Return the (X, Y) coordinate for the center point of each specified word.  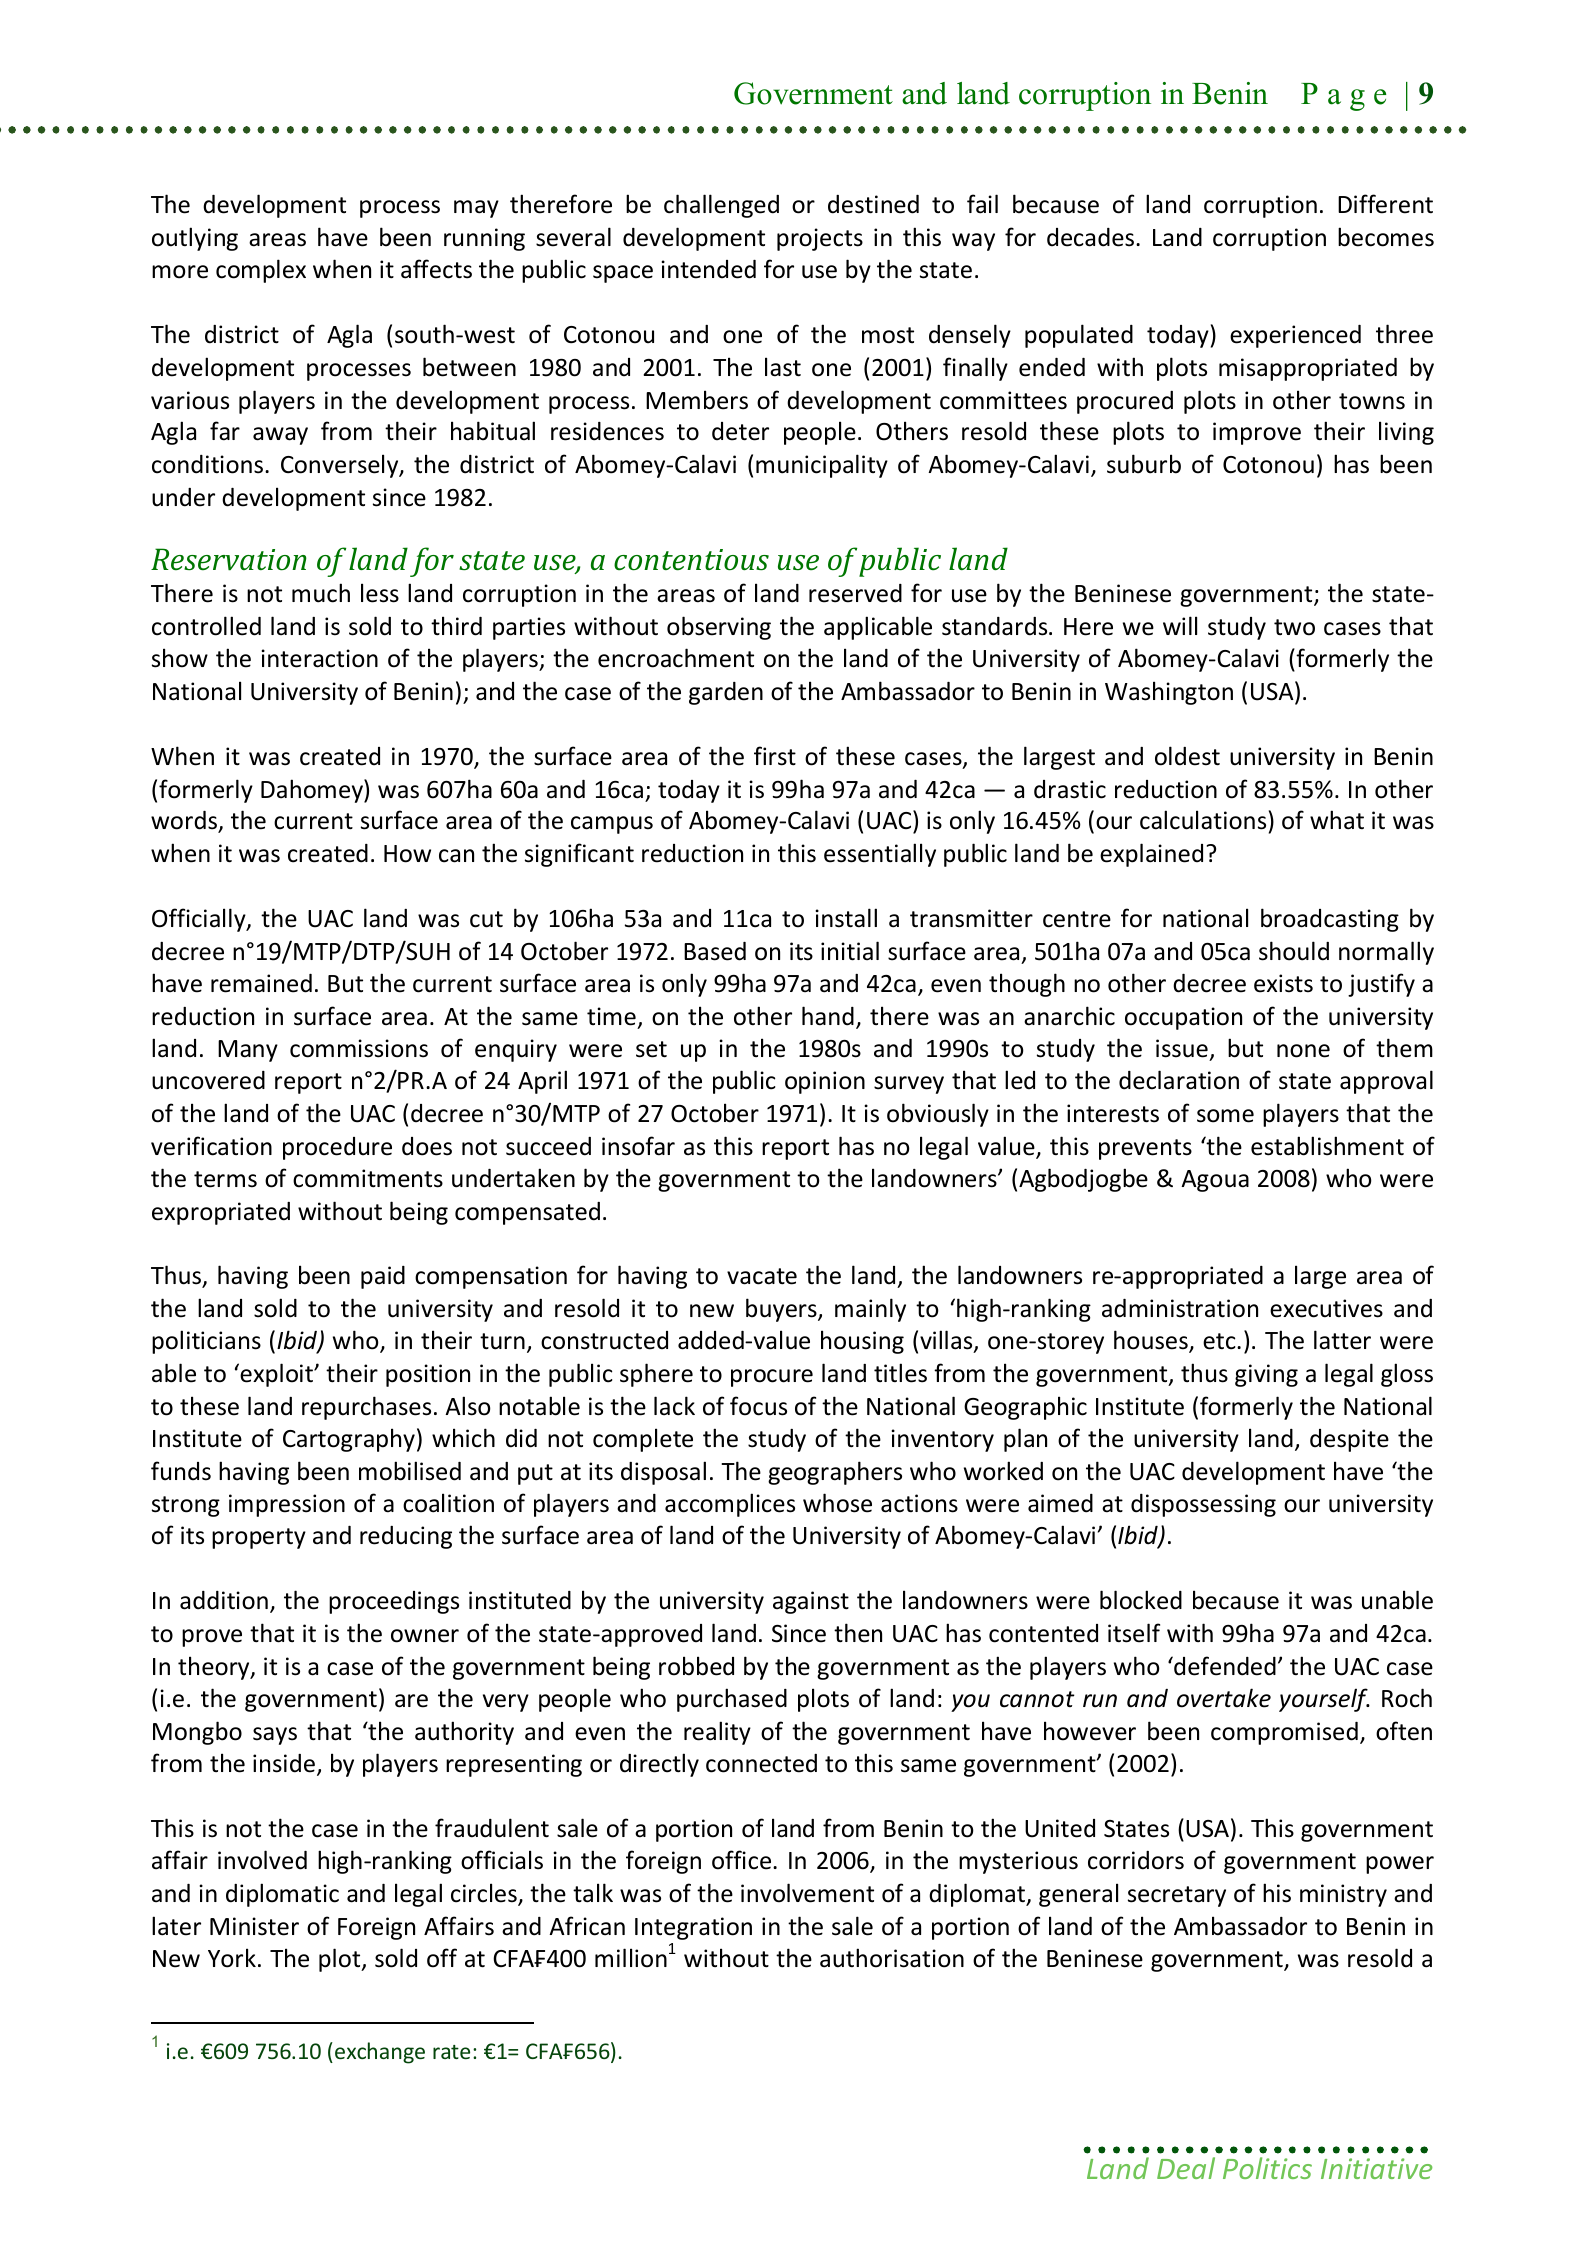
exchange (380, 2053)
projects (820, 239)
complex (261, 271)
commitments (368, 1178)
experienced (1295, 336)
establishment (1327, 1146)
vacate (762, 1276)
